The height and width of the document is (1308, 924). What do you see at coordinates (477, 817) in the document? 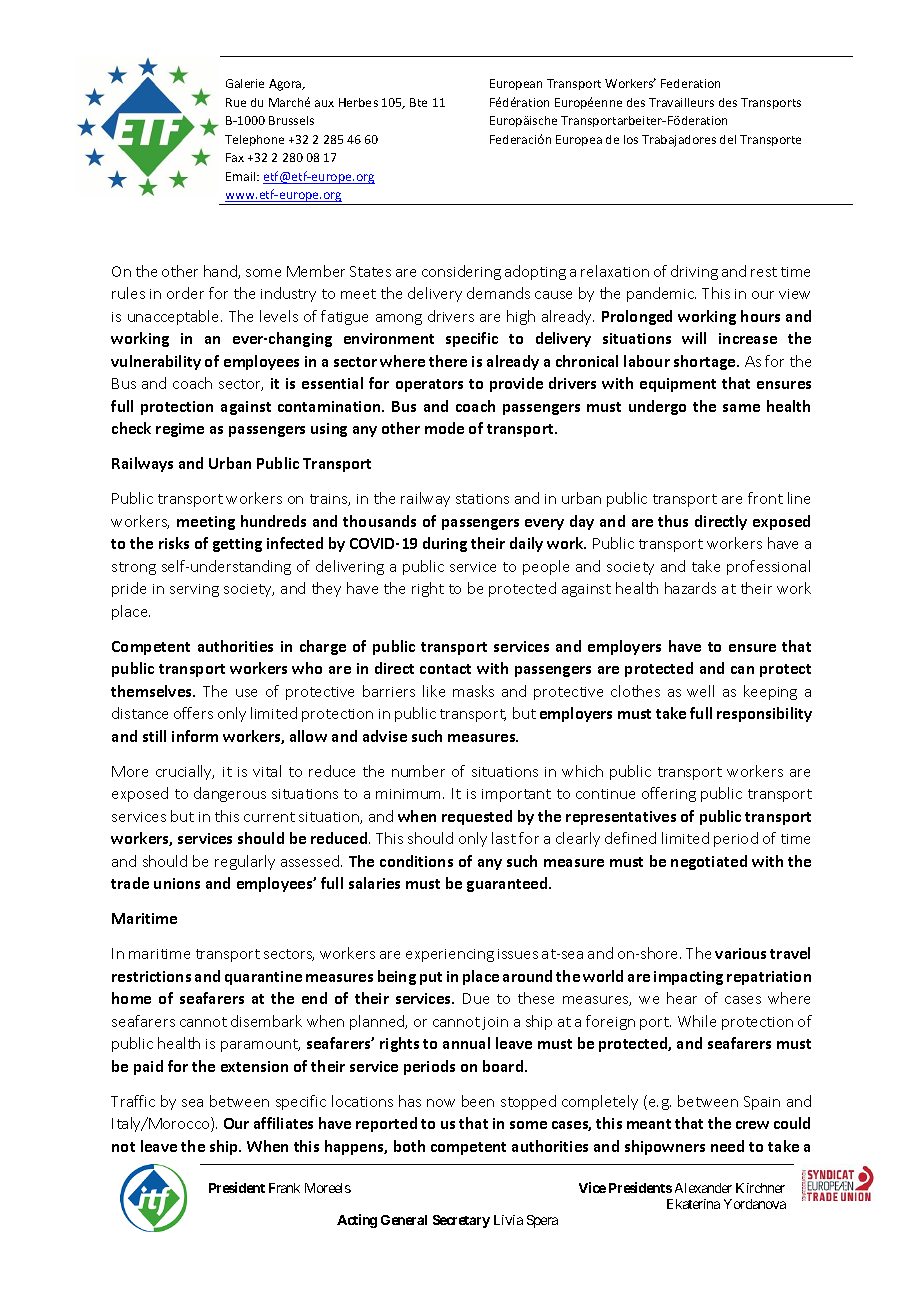
I see `requested` at bounding box center [477, 817].
